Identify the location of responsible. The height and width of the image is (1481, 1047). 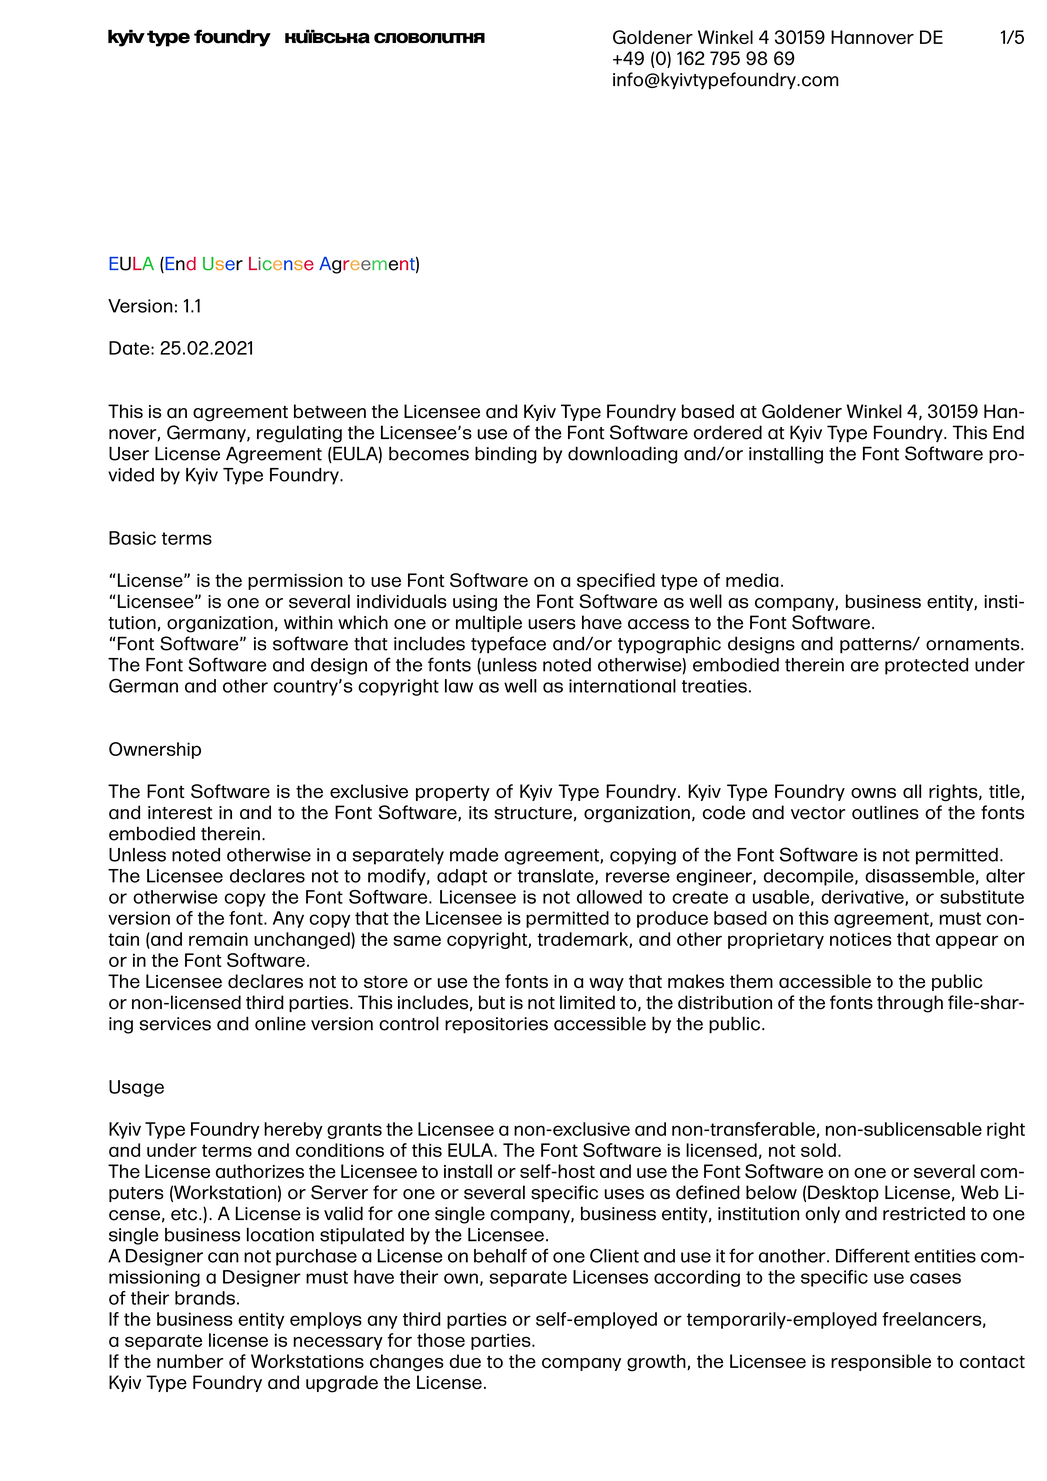
(881, 1362).
